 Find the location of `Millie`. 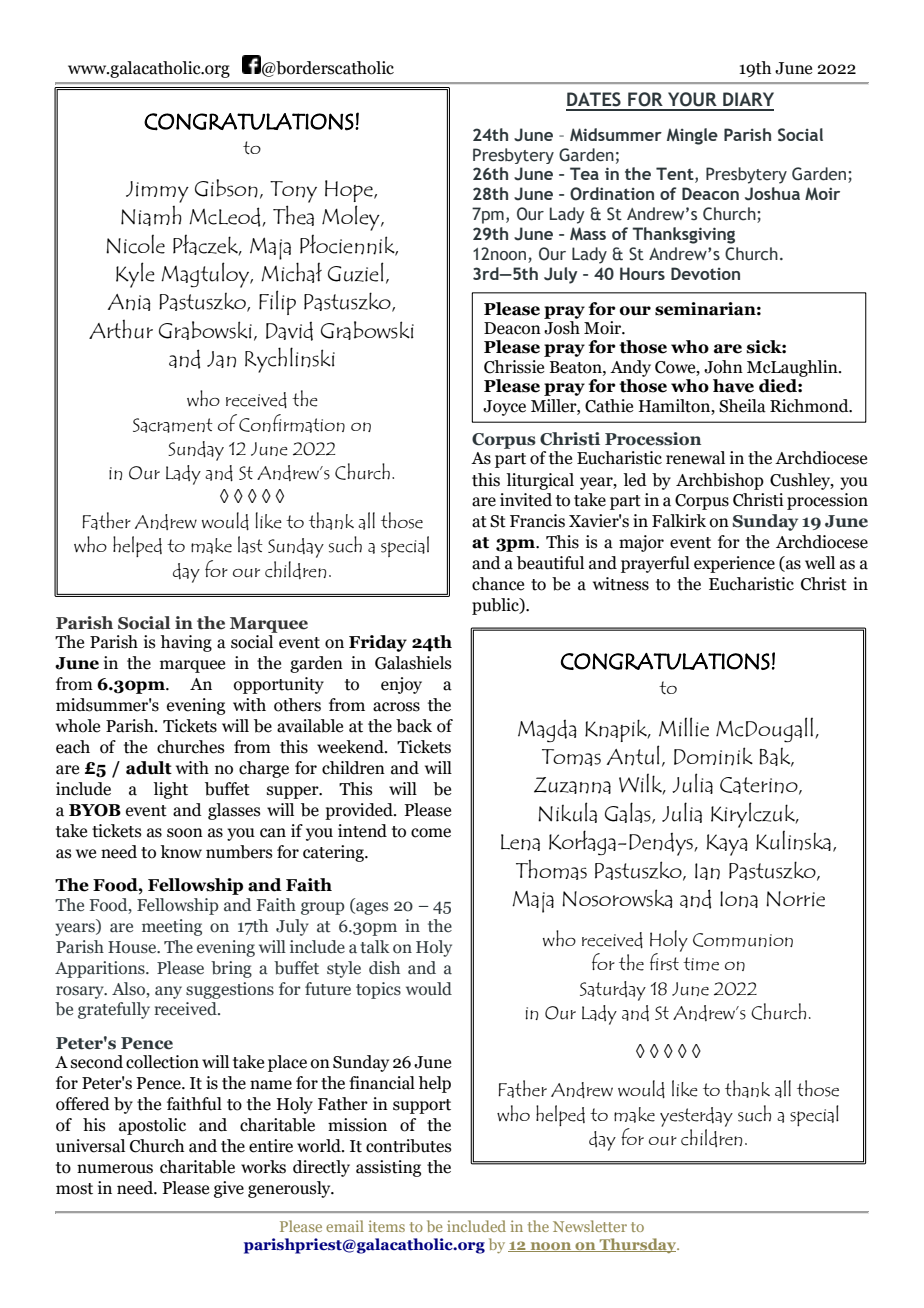

Millie is located at coordinates (684, 727).
